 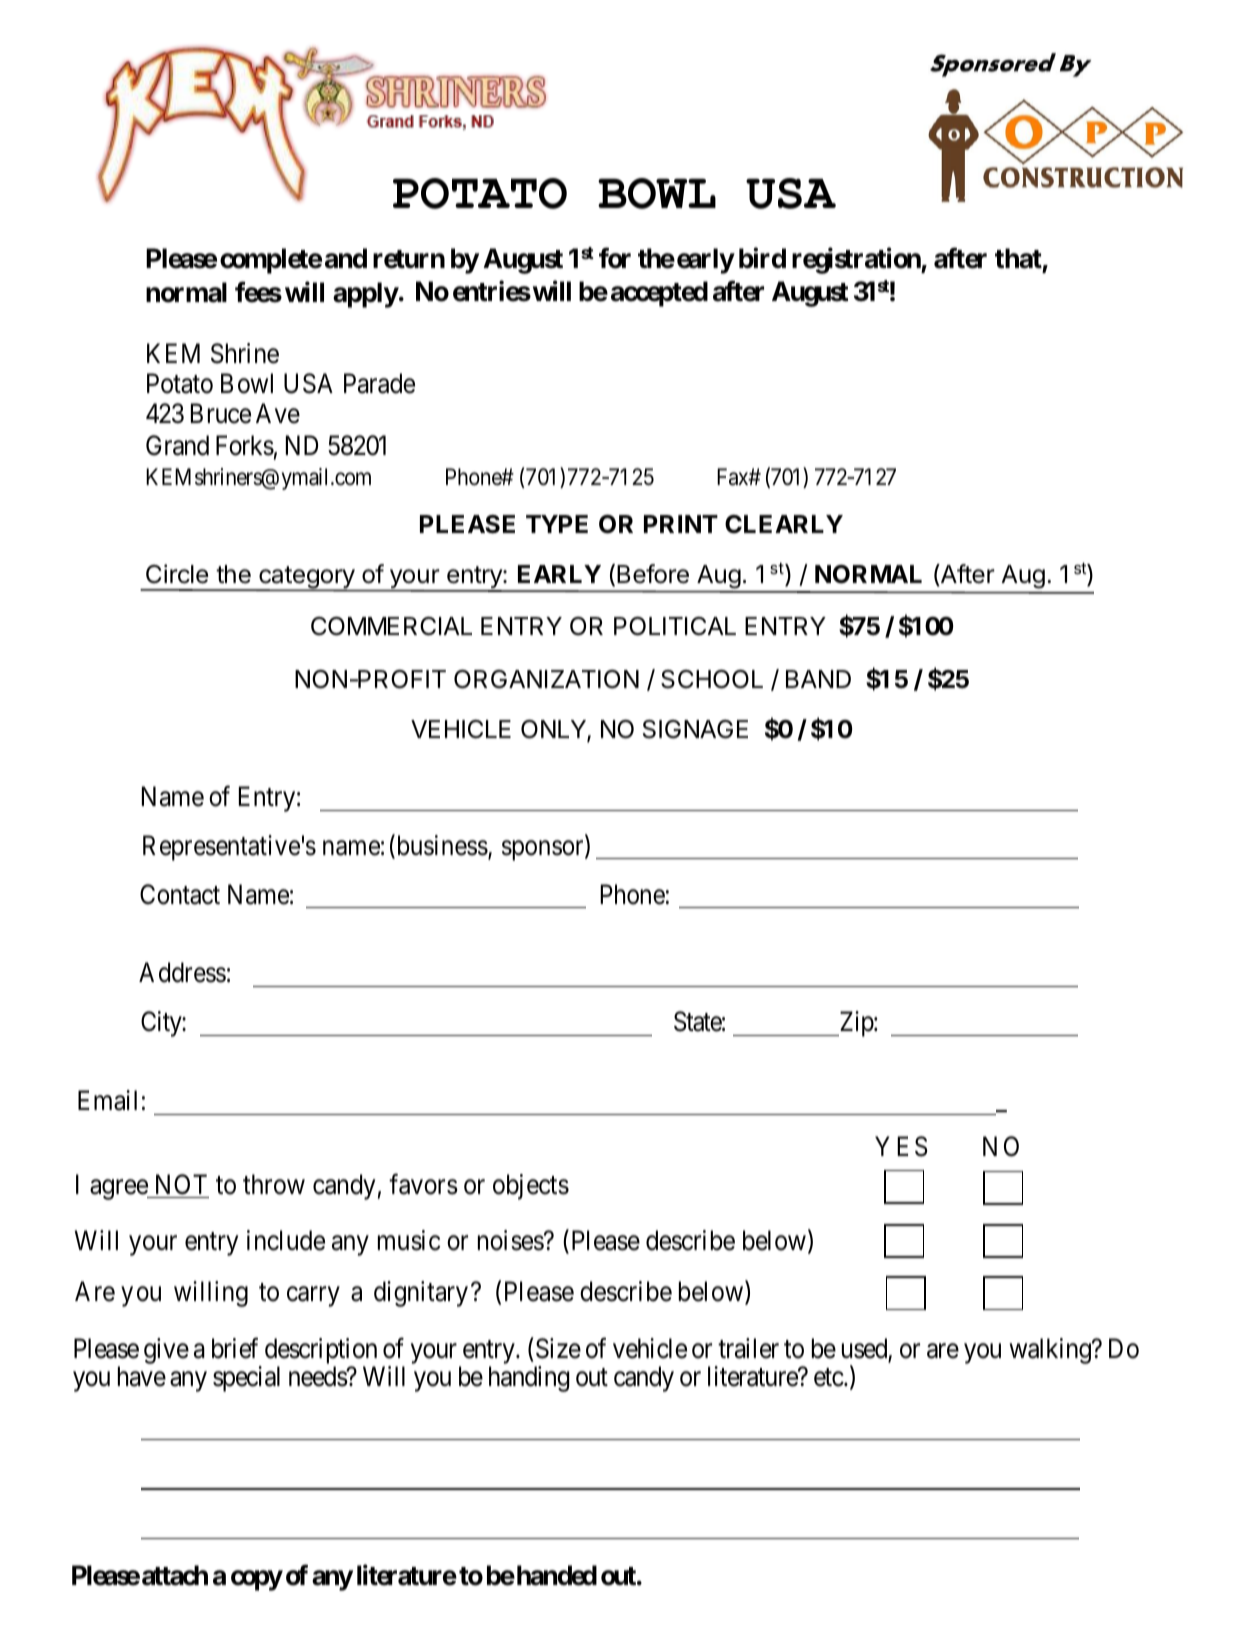 What do you see at coordinates (555, 1575) in the screenshot?
I see `handed` at bounding box center [555, 1575].
